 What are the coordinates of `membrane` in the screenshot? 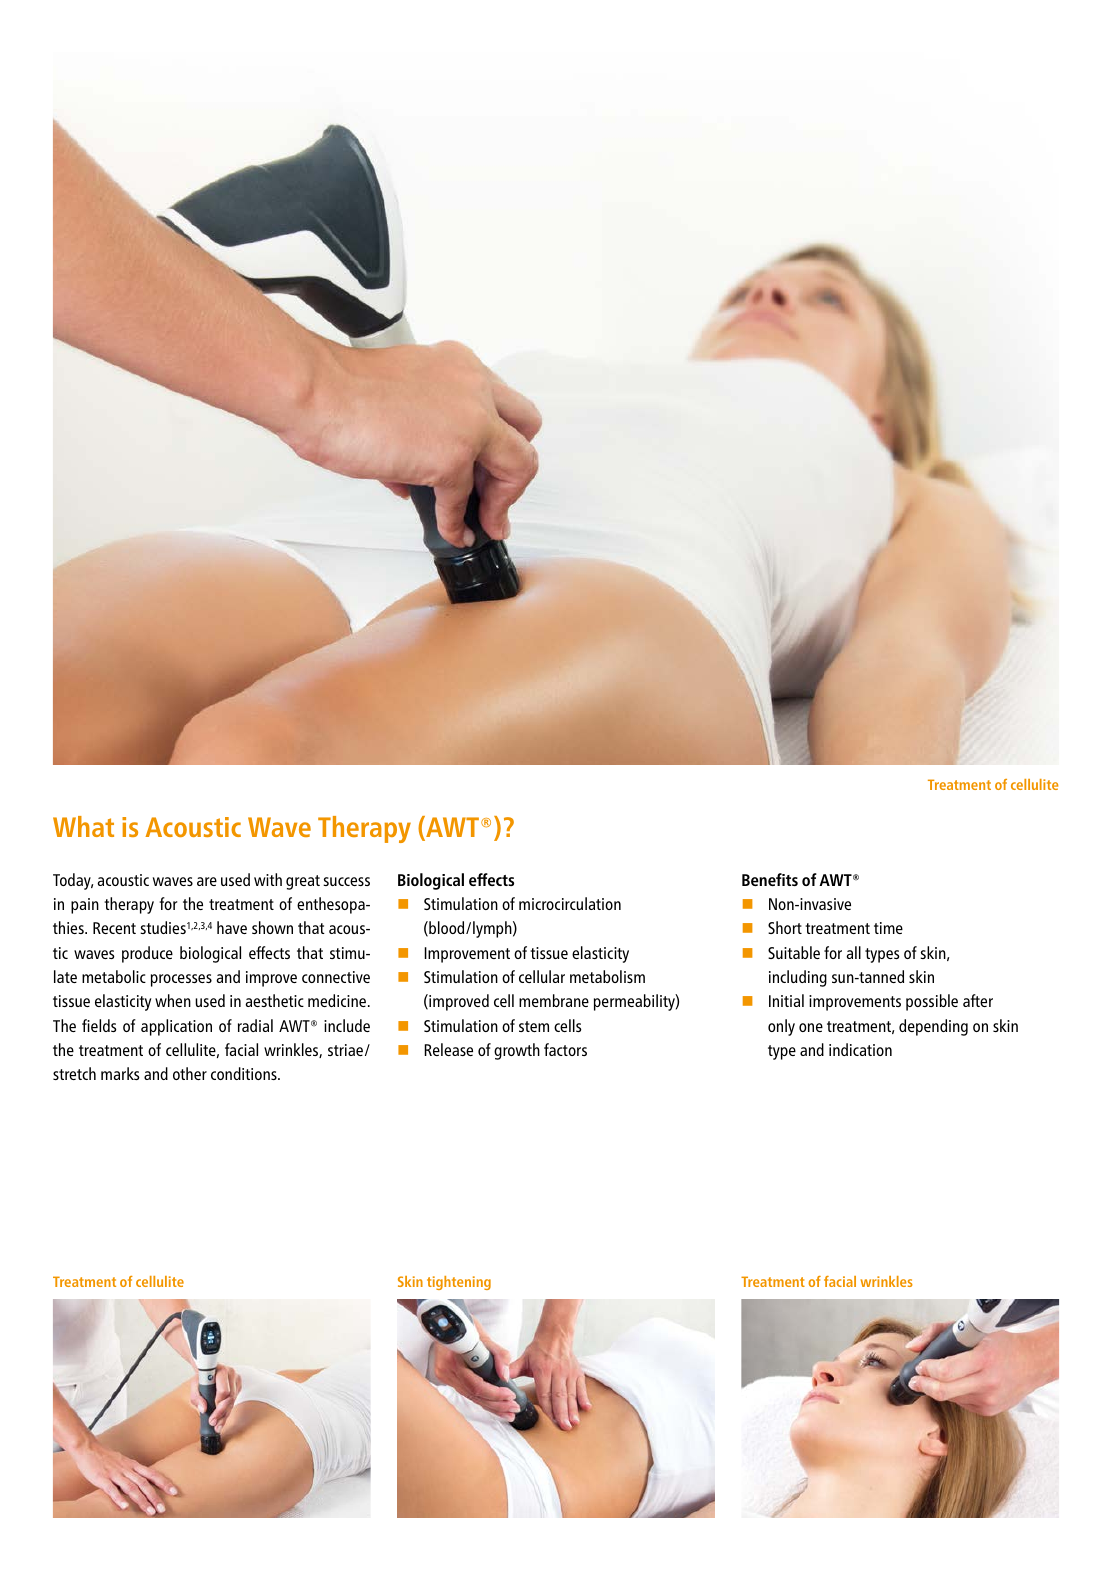 It's located at (554, 1000).
